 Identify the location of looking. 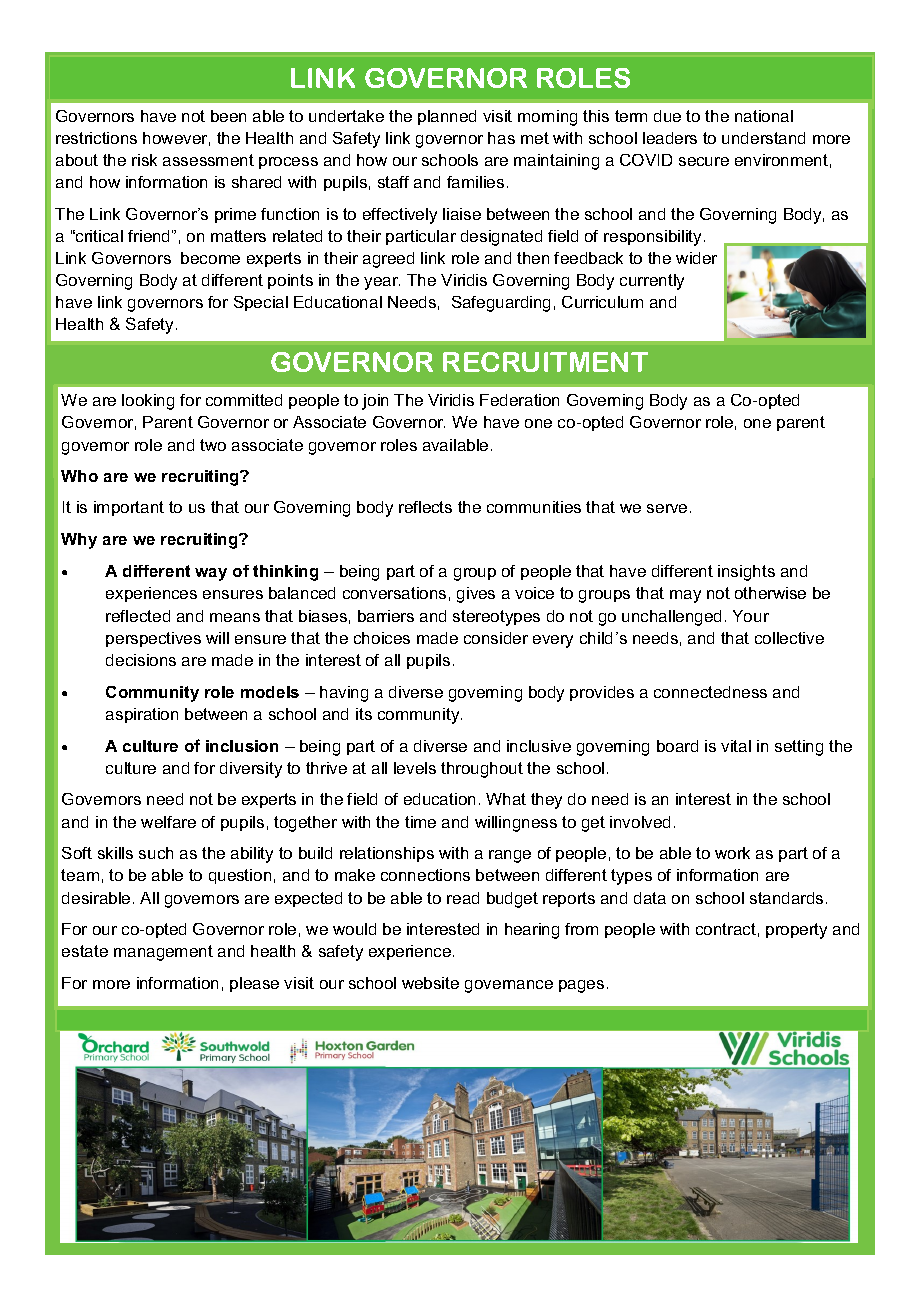
(148, 402).
